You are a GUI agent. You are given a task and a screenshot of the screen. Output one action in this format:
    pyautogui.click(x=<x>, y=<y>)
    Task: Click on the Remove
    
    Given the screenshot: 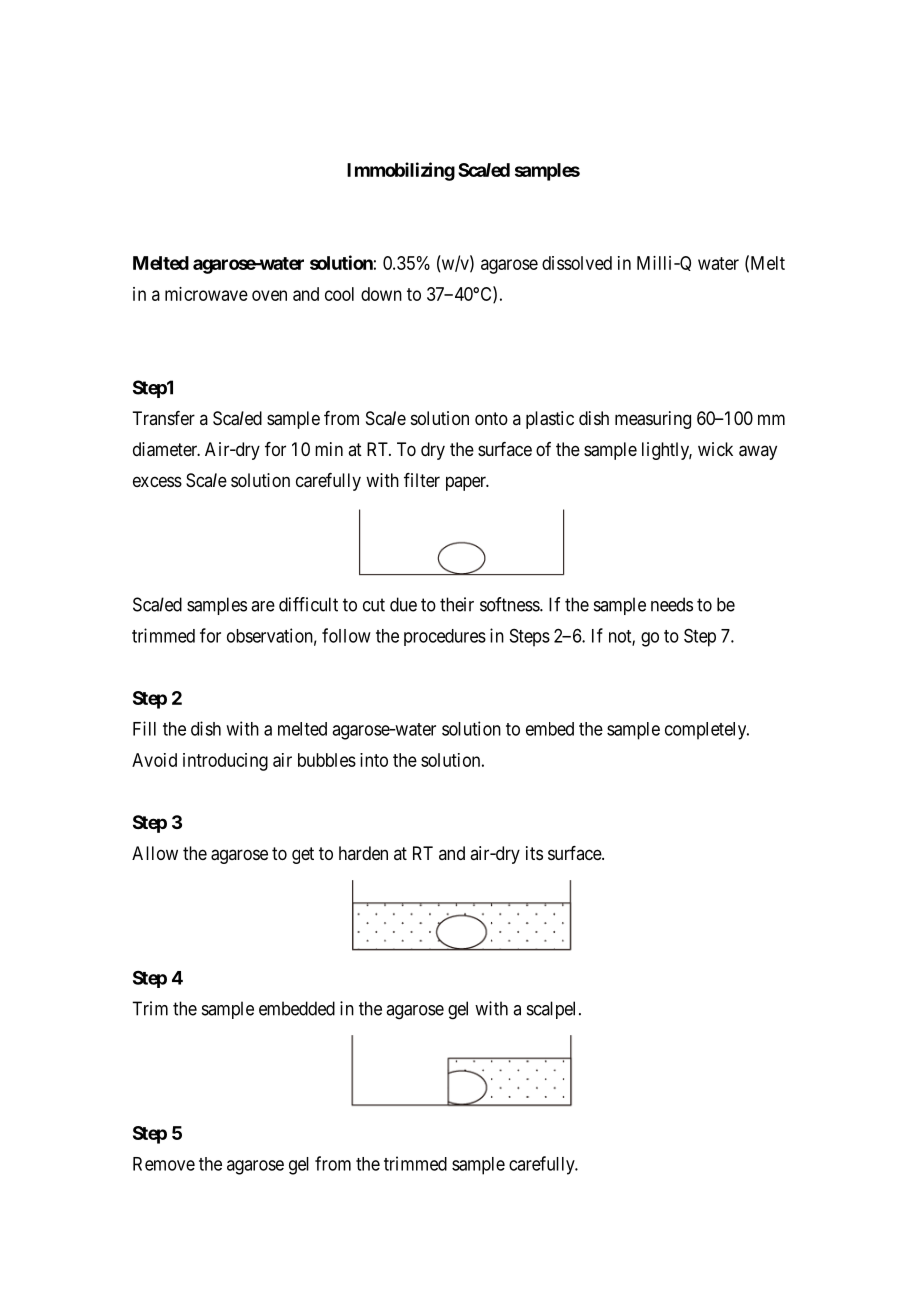 What is the action you would take?
    pyautogui.click(x=164, y=1164)
